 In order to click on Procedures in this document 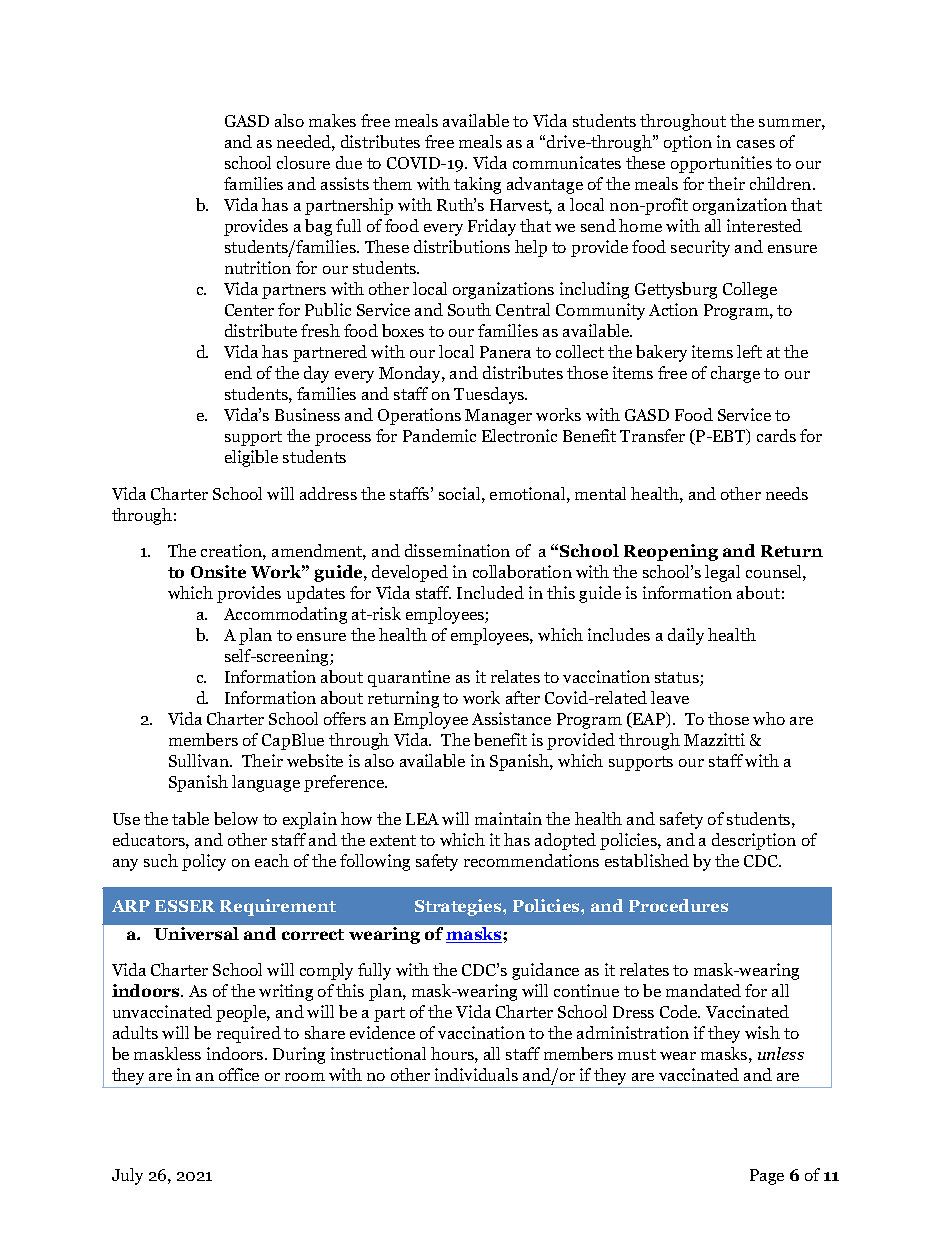, I will do `click(678, 905)`.
